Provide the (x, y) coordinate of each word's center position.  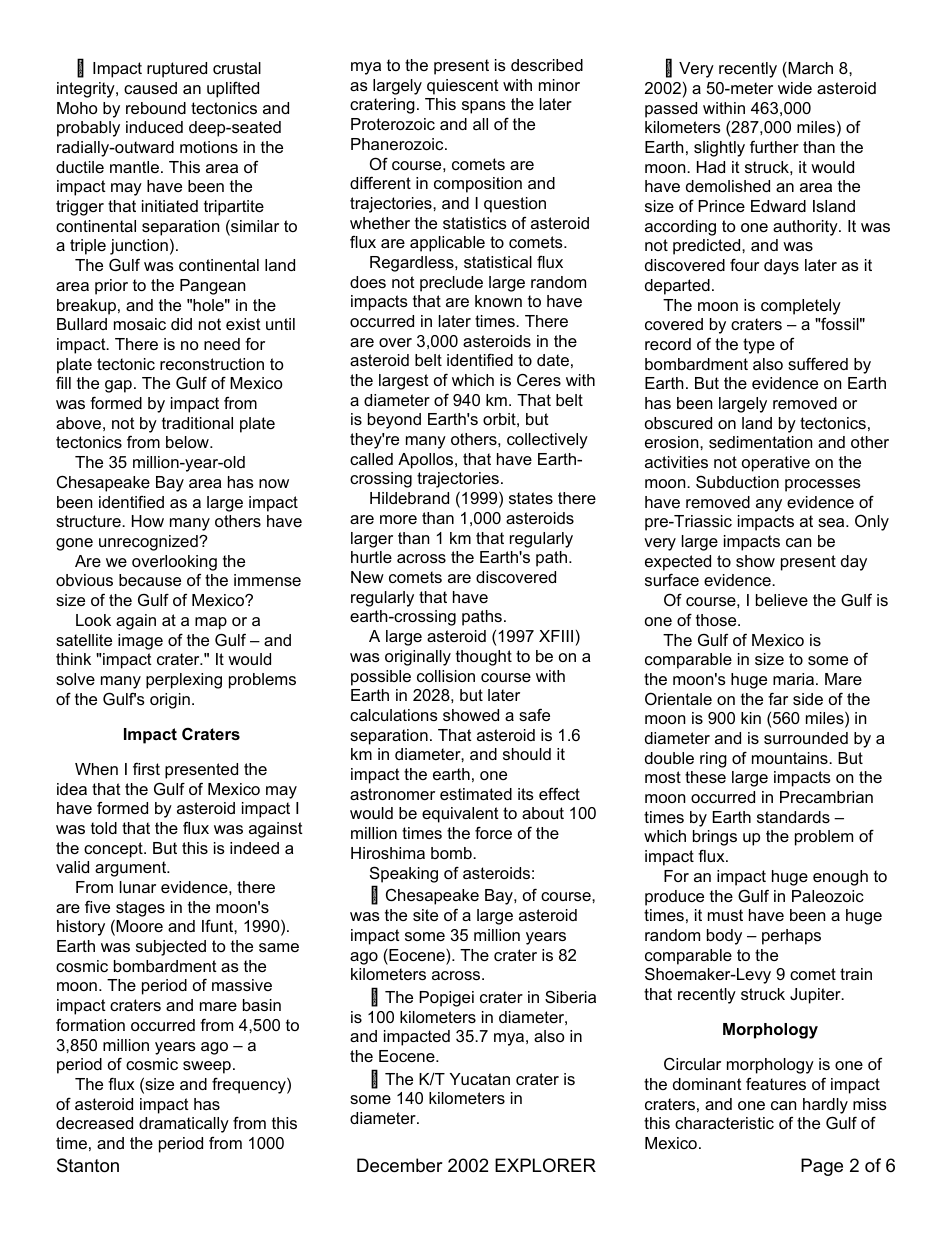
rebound (156, 108)
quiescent (463, 87)
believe (782, 600)
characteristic (724, 1123)
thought (484, 658)
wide (795, 88)
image (140, 642)
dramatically (184, 1125)
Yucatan (480, 1079)
